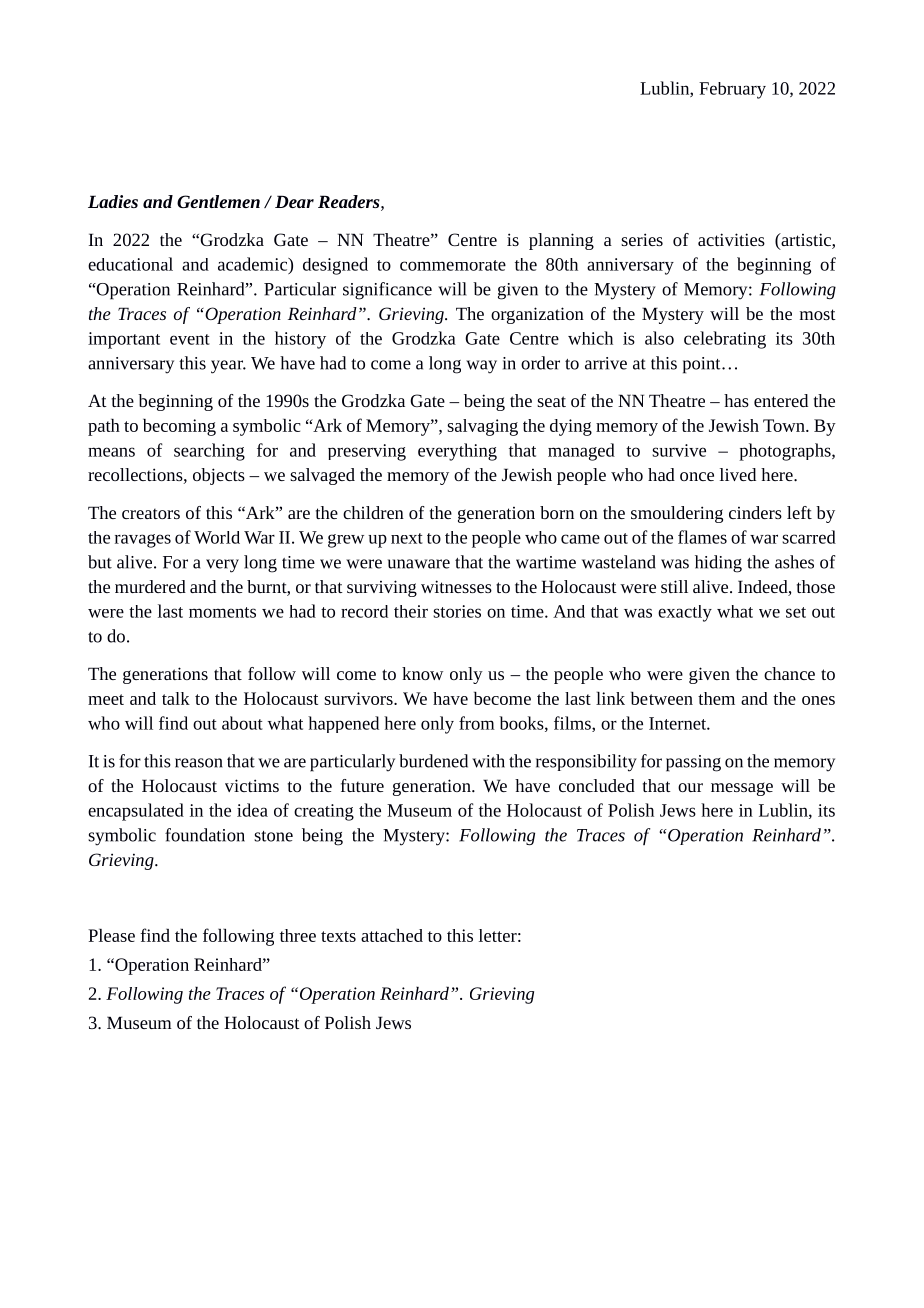 The width and height of the screenshot is (924, 1308). I want to click on Dear, so click(294, 201).
